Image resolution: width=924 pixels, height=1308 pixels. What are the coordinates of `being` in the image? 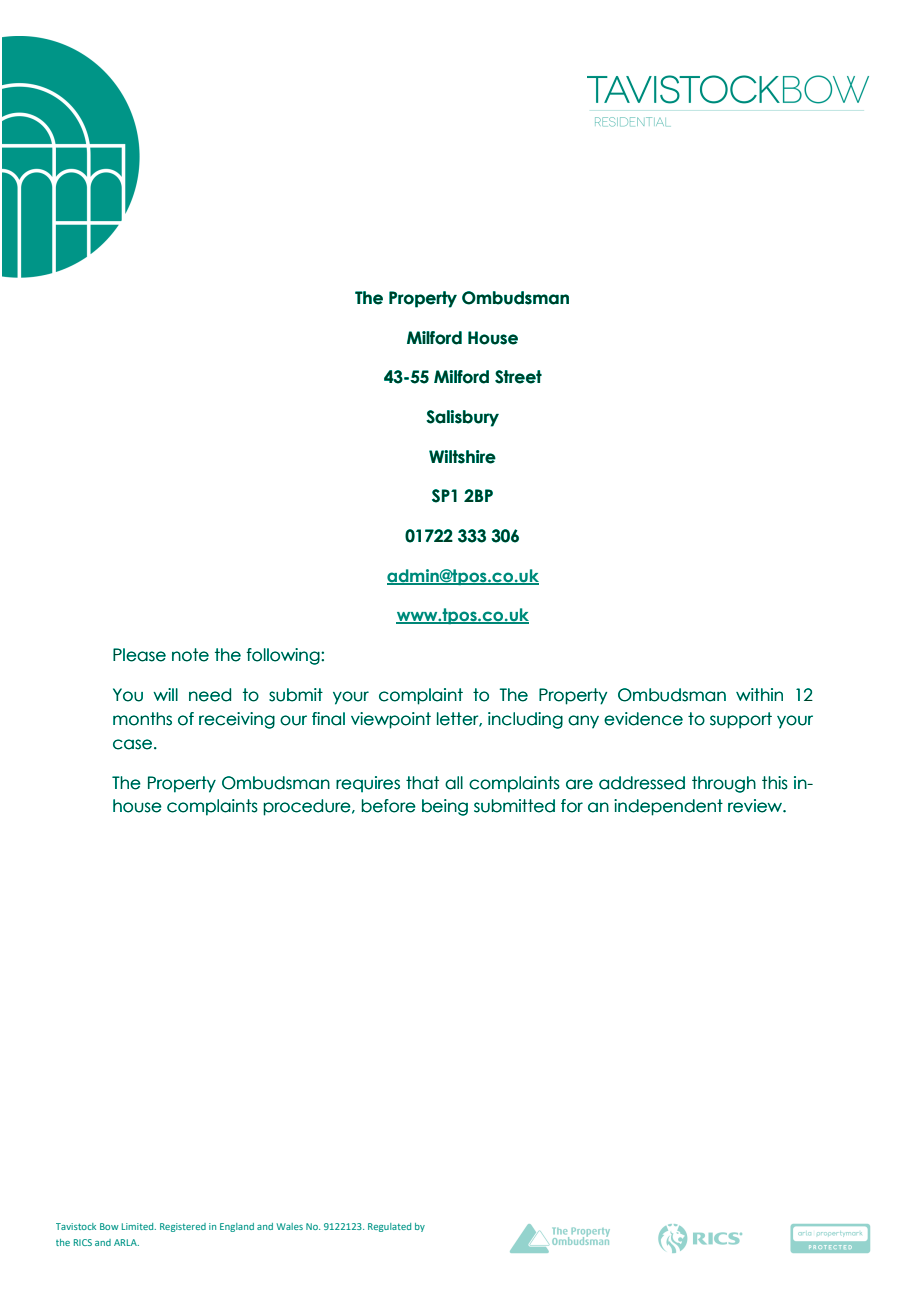 It's located at (445, 807).
